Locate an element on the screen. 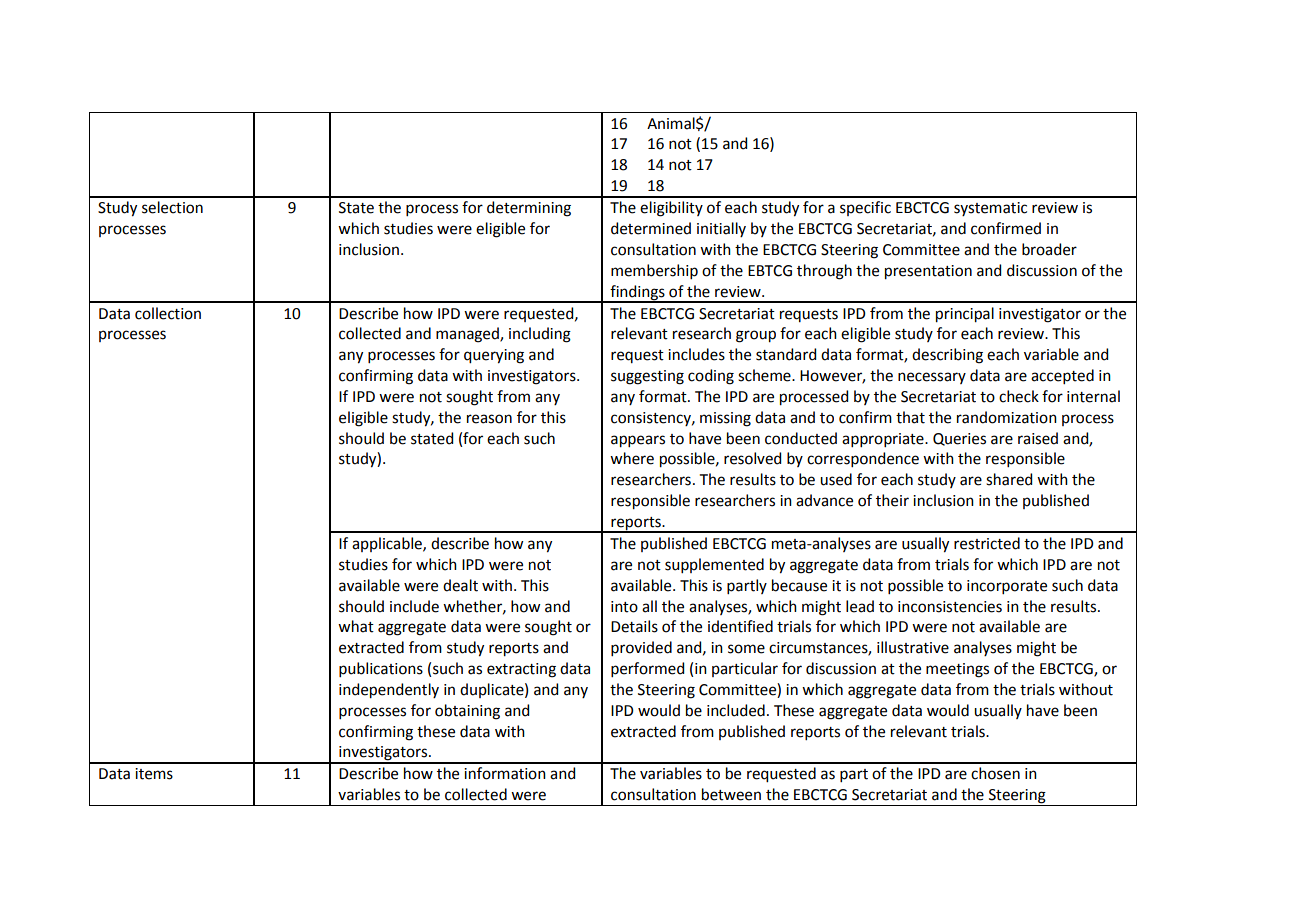  selection is located at coordinates (172, 207).
